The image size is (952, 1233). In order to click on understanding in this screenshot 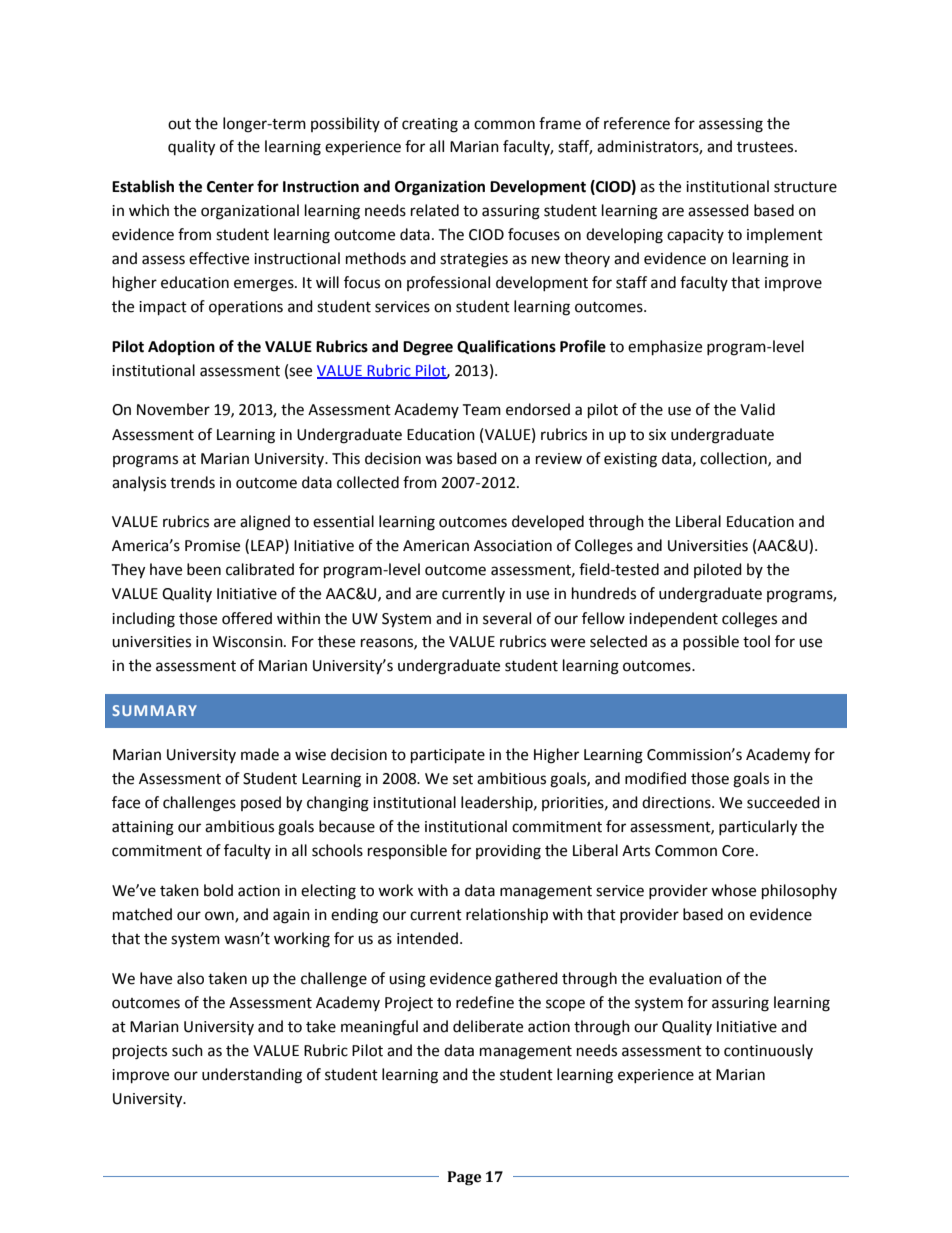, I will do `click(252, 1076)`.
